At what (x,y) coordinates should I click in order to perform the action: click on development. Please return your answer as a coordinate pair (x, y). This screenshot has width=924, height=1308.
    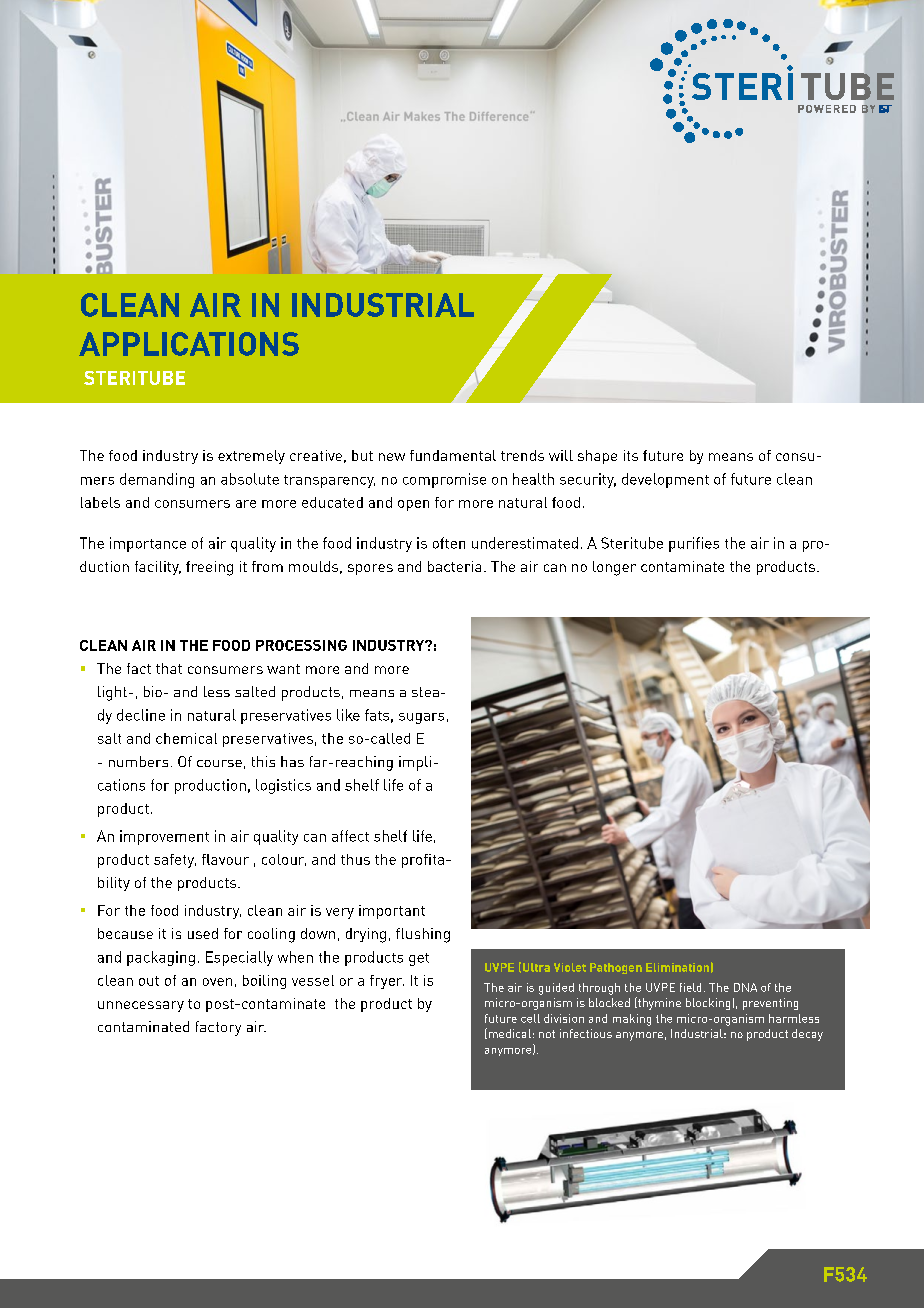
    Looking at the image, I should click on (665, 480).
